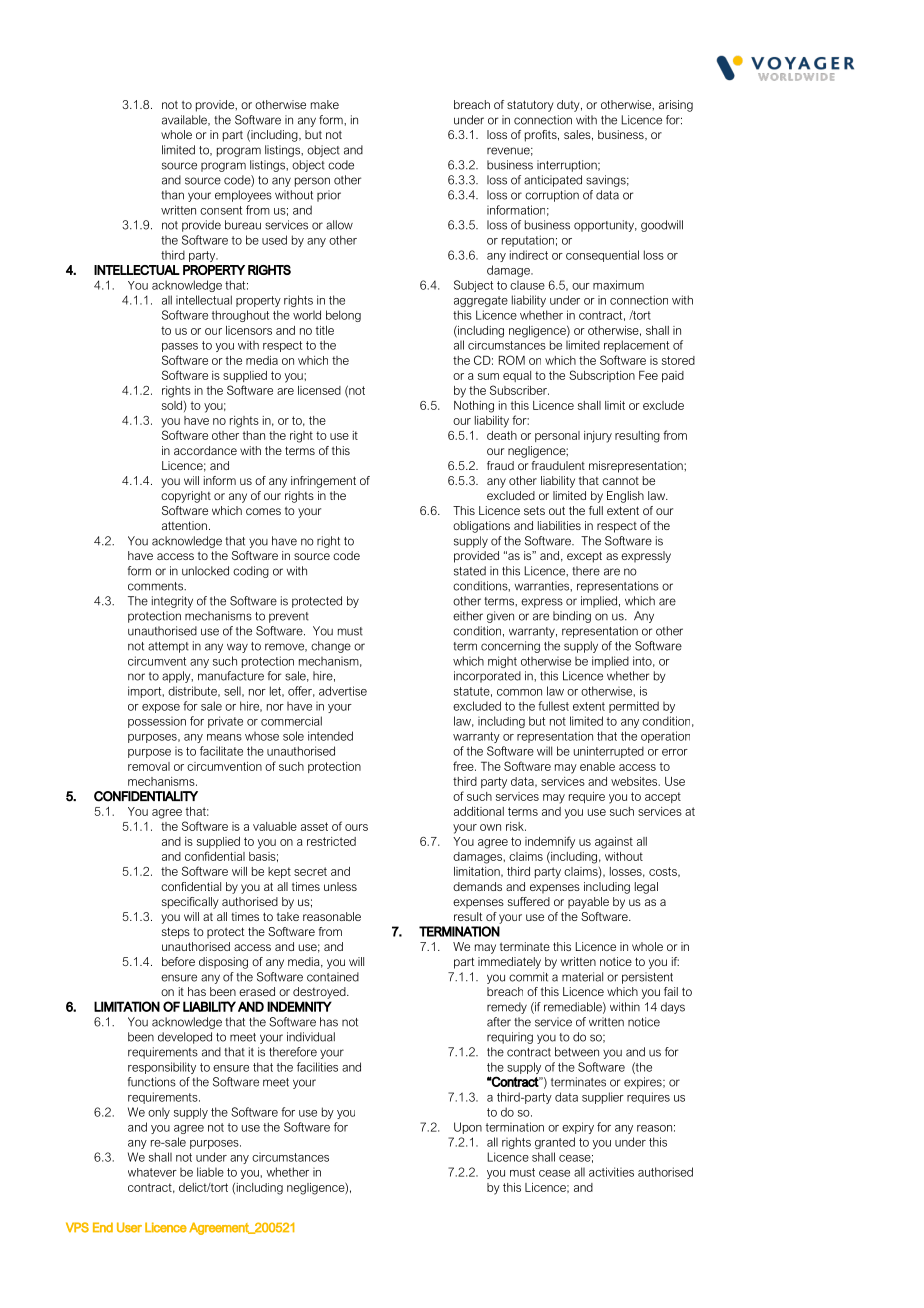 This document has width=924, height=1308. I want to click on steps, so click(176, 933).
